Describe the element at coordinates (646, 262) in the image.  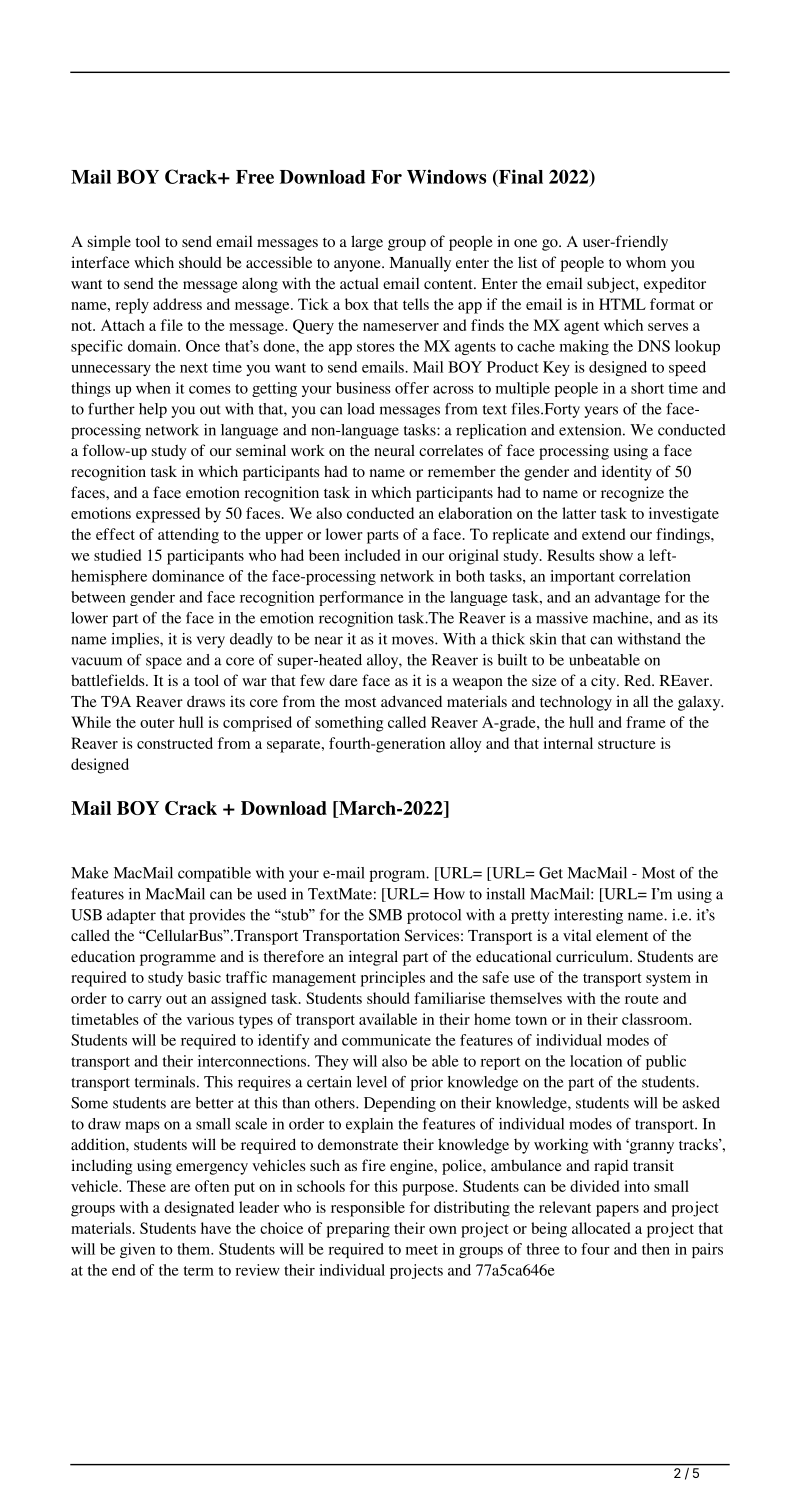
I see `whom` at that location.
